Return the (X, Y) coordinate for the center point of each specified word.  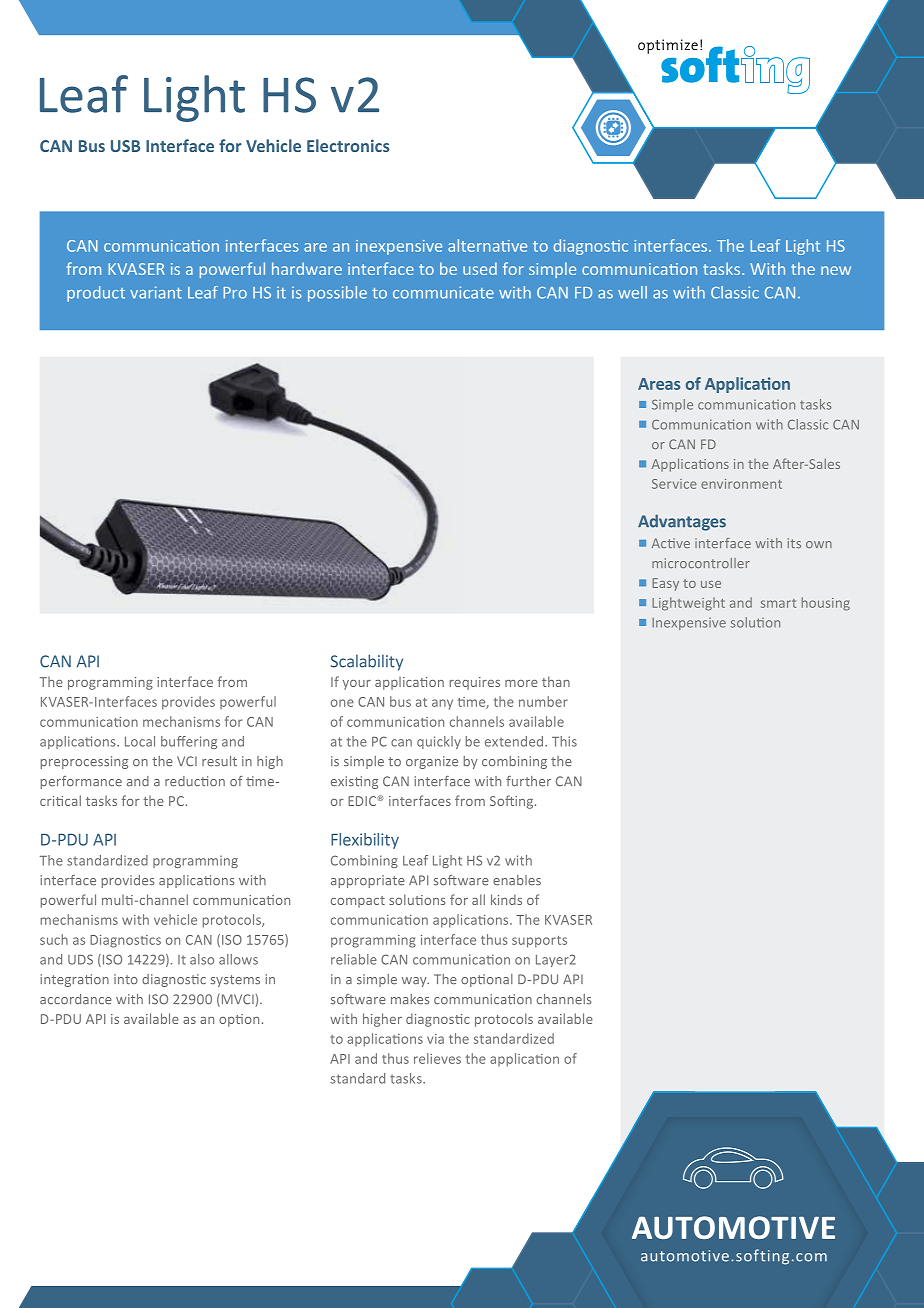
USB (125, 146)
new (836, 270)
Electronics (348, 145)
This (564, 741)
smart (778, 603)
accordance (76, 999)
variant (156, 292)
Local (140, 741)
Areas (659, 384)
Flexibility (365, 841)
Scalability (367, 662)
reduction (195, 781)
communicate (443, 292)
